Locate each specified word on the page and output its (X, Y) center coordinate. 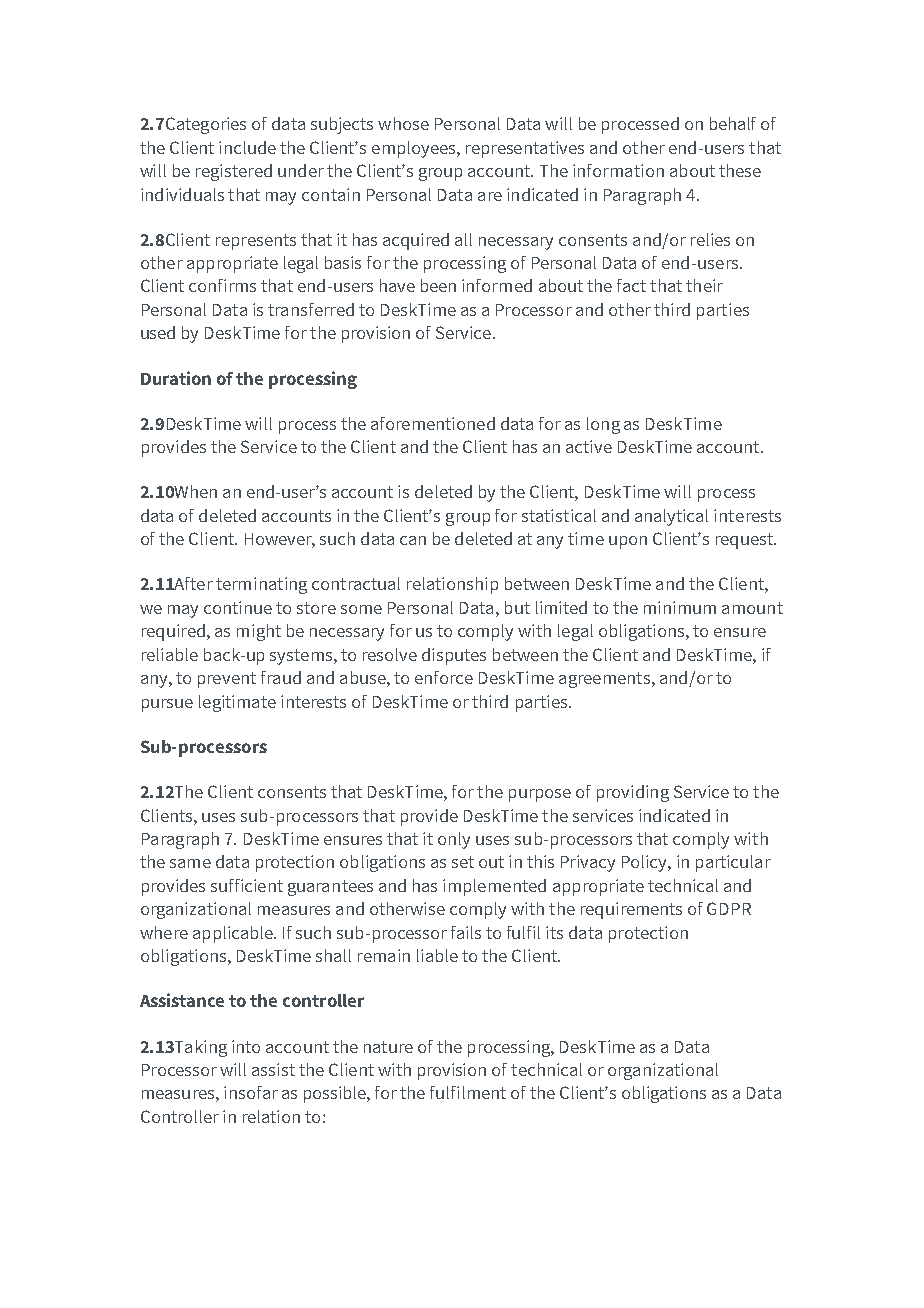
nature (388, 1047)
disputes (454, 656)
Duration (176, 378)
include (247, 147)
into (246, 1046)
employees (415, 149)
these (740, 170)
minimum (680, 607)
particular (733, 863)
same (190, 863)
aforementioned (433, 423)
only (454, 840)
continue (238, 607)
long (603, 425)
